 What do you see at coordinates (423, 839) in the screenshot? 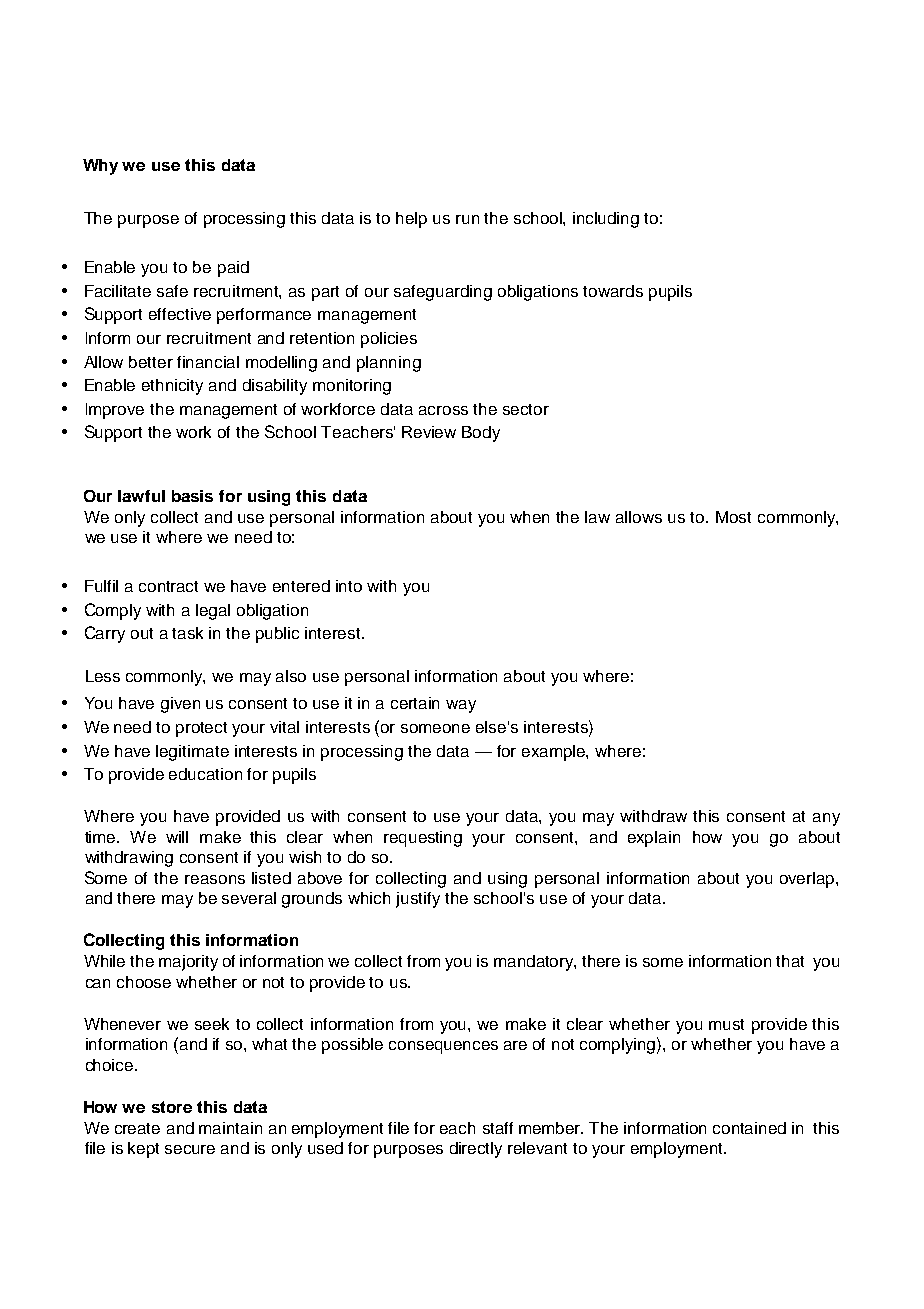
I see `requesting` at bounding box center [423, 839].
